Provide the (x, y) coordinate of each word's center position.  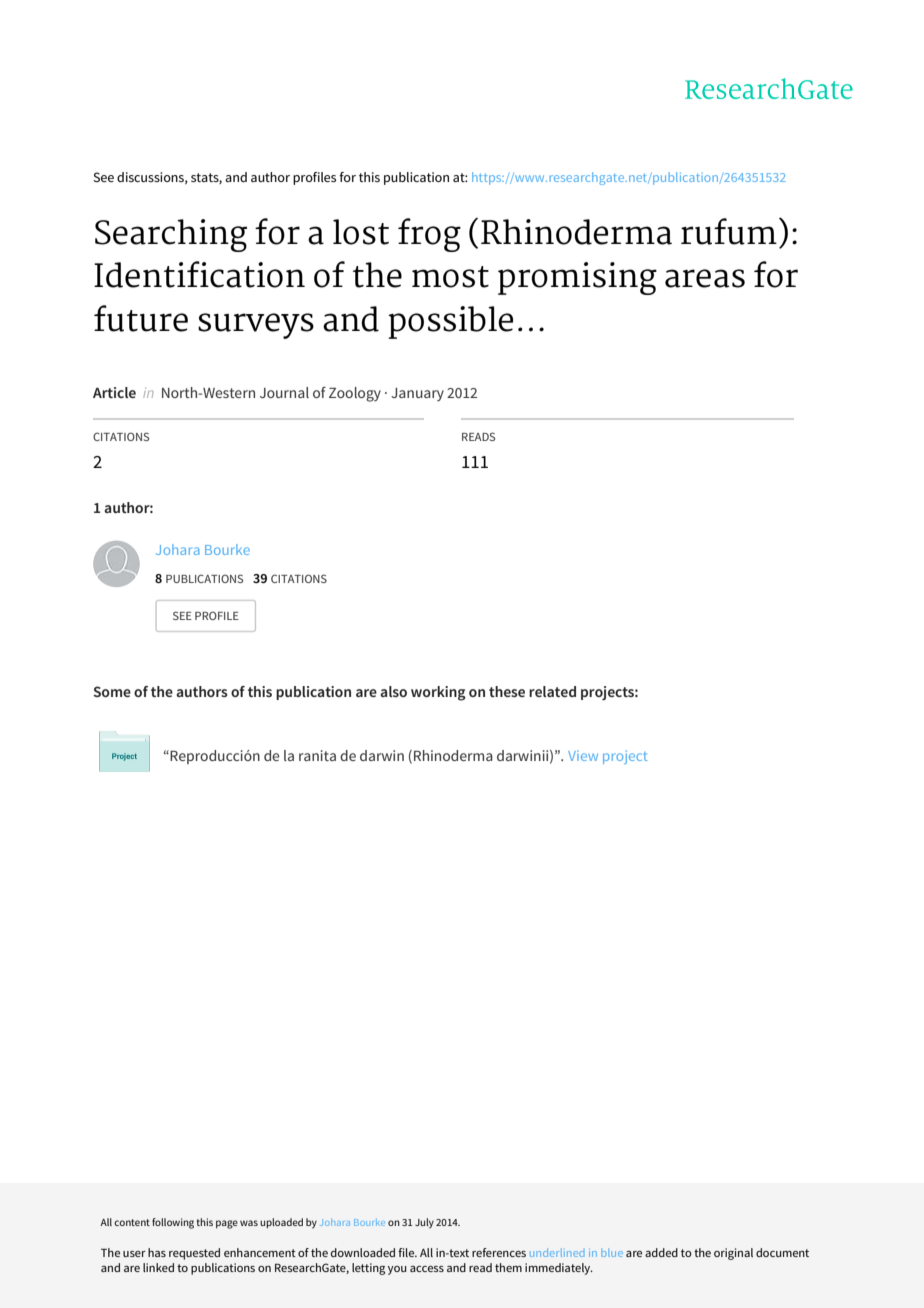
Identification (199, 274)
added (661, 1252)
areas (705, 278)
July (424, 1223)
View (583, 756)
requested (194, 1254)
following (173, 1223)
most (450, 277)
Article (114, 392)
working (438, 693)
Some (112, 691)
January (417, 394)
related (552, 691)
